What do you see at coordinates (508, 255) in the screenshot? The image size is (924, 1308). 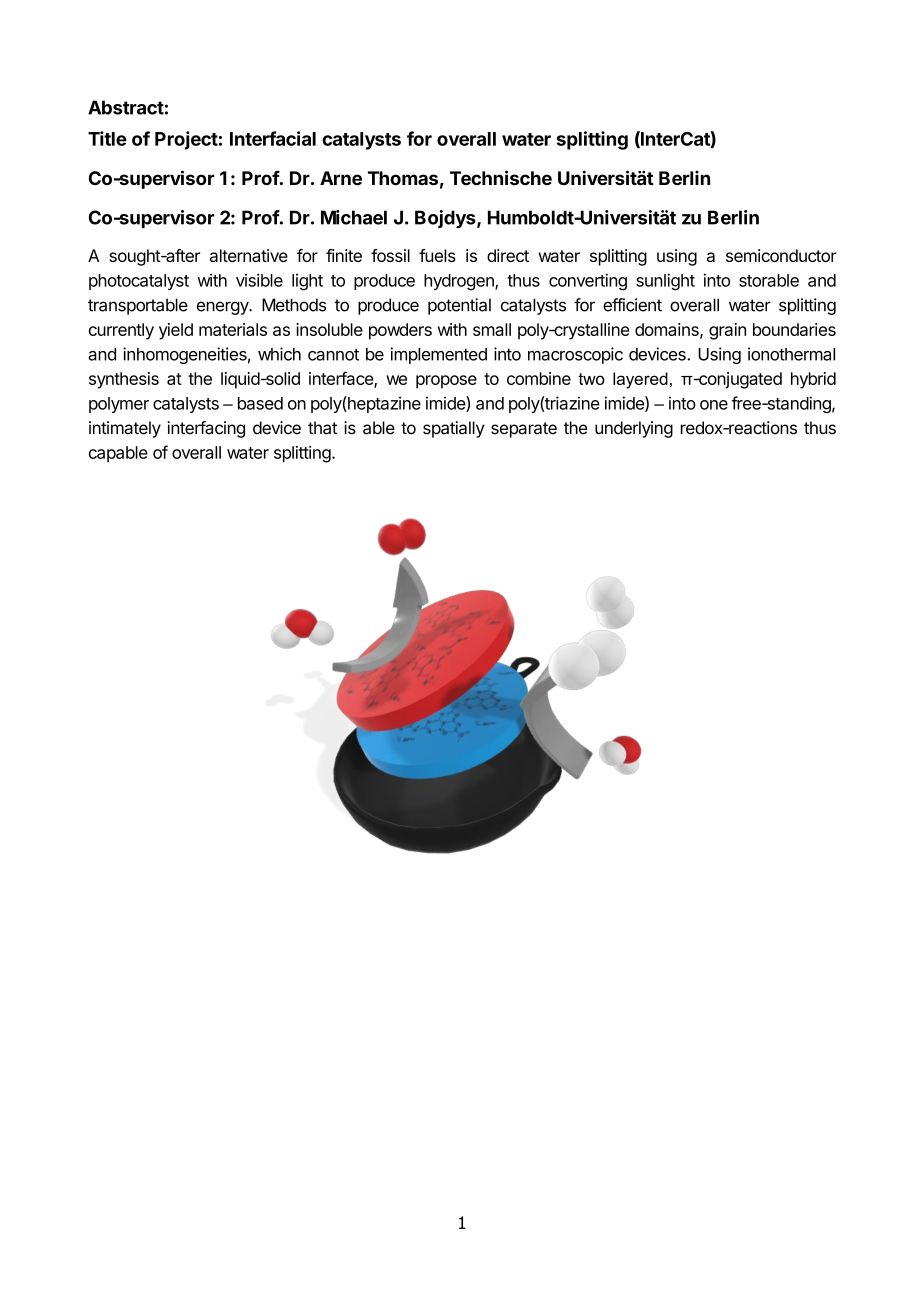 I see `direct` at bounding box center [508, 255].
